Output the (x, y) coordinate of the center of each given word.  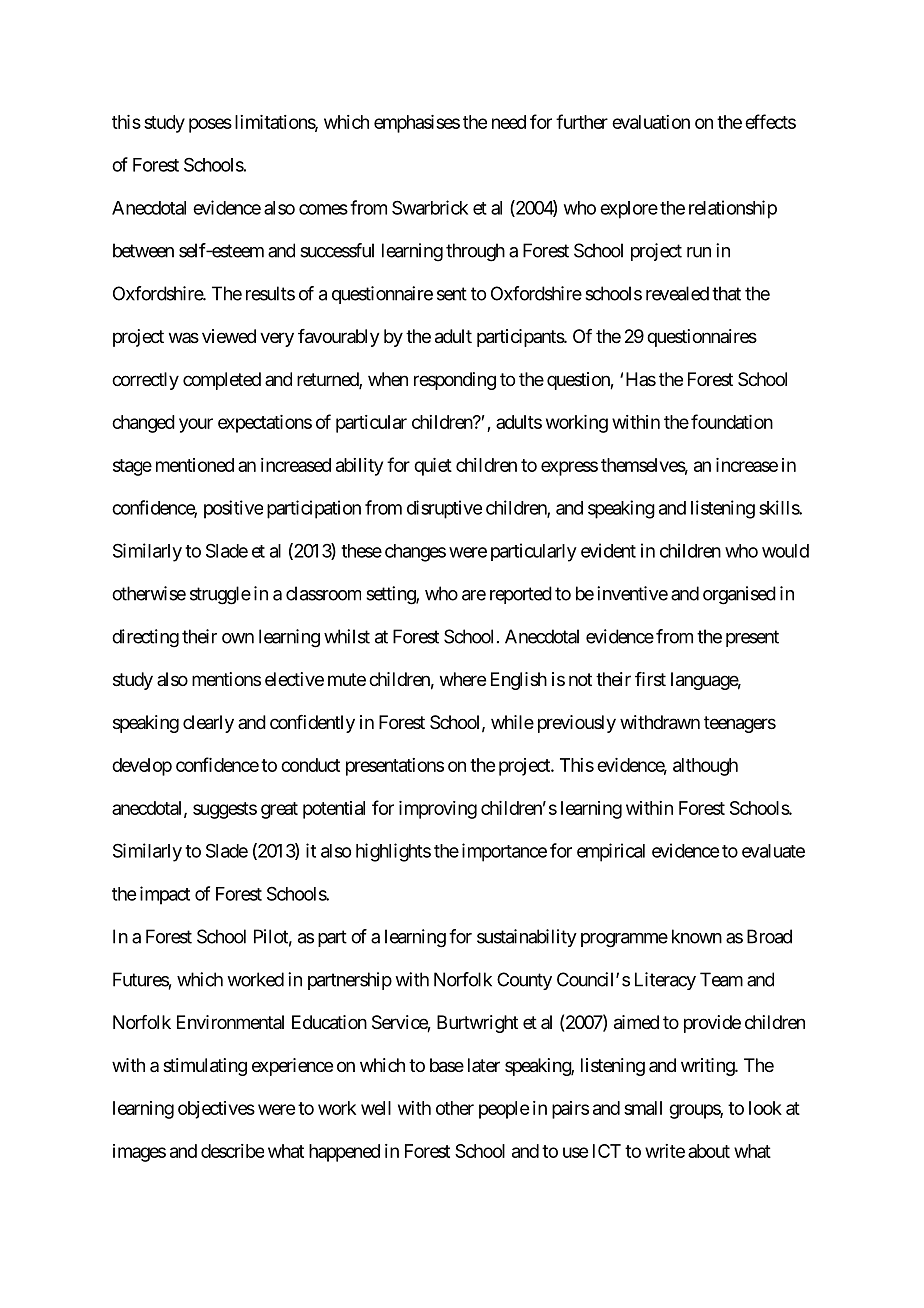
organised (739, 595)
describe (232, 1151)
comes (323, 209)
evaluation (651, 122)
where (463, 679)
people (504, 1110)
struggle (220, 595)
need (509, 122)
